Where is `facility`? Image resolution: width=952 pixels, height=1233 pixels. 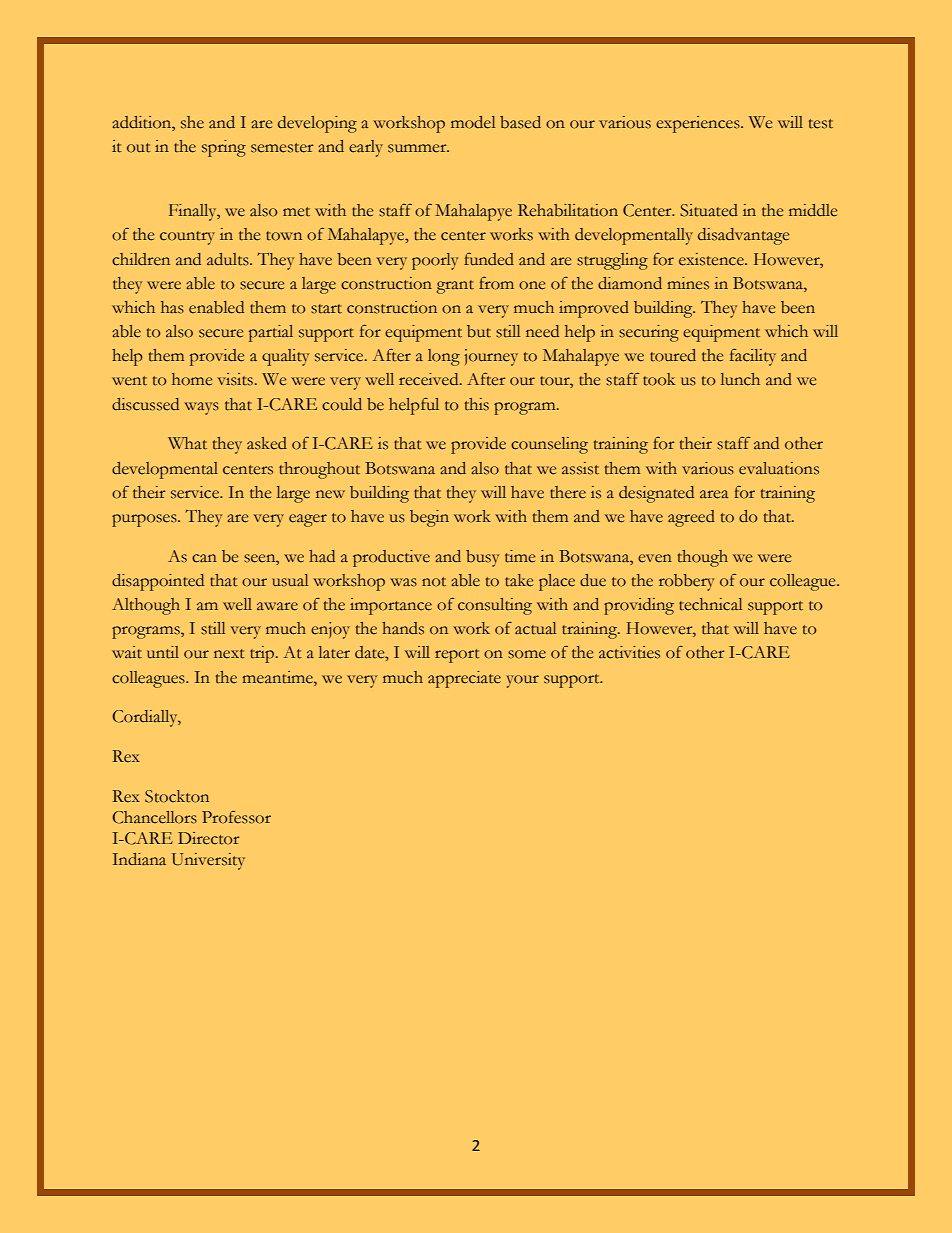 facility is located at coordinates (753, 357).
